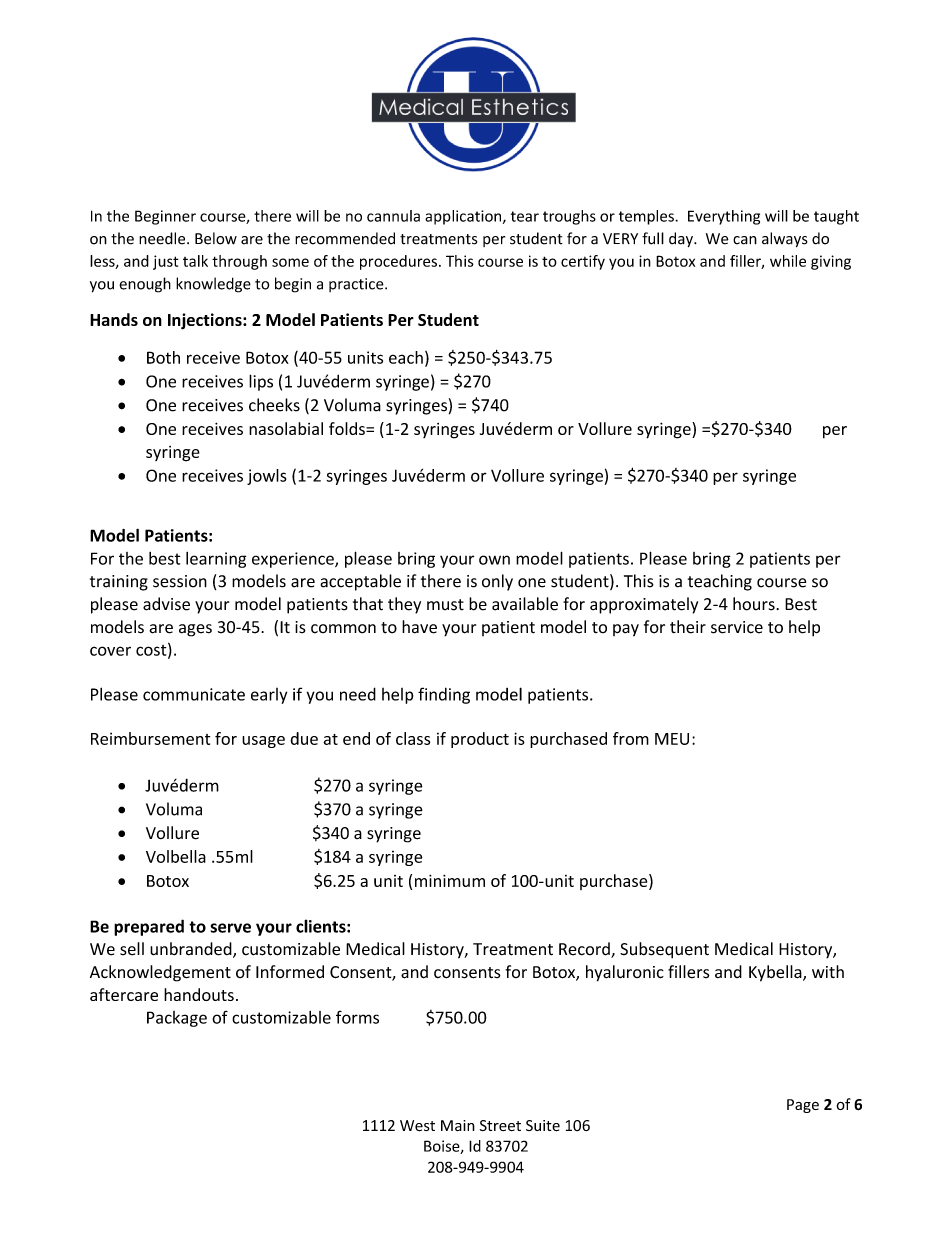 The width and height of the page is (952, 1233). Describe the element at coordinates (216, 238) in the page. I see `Below` at that location.
